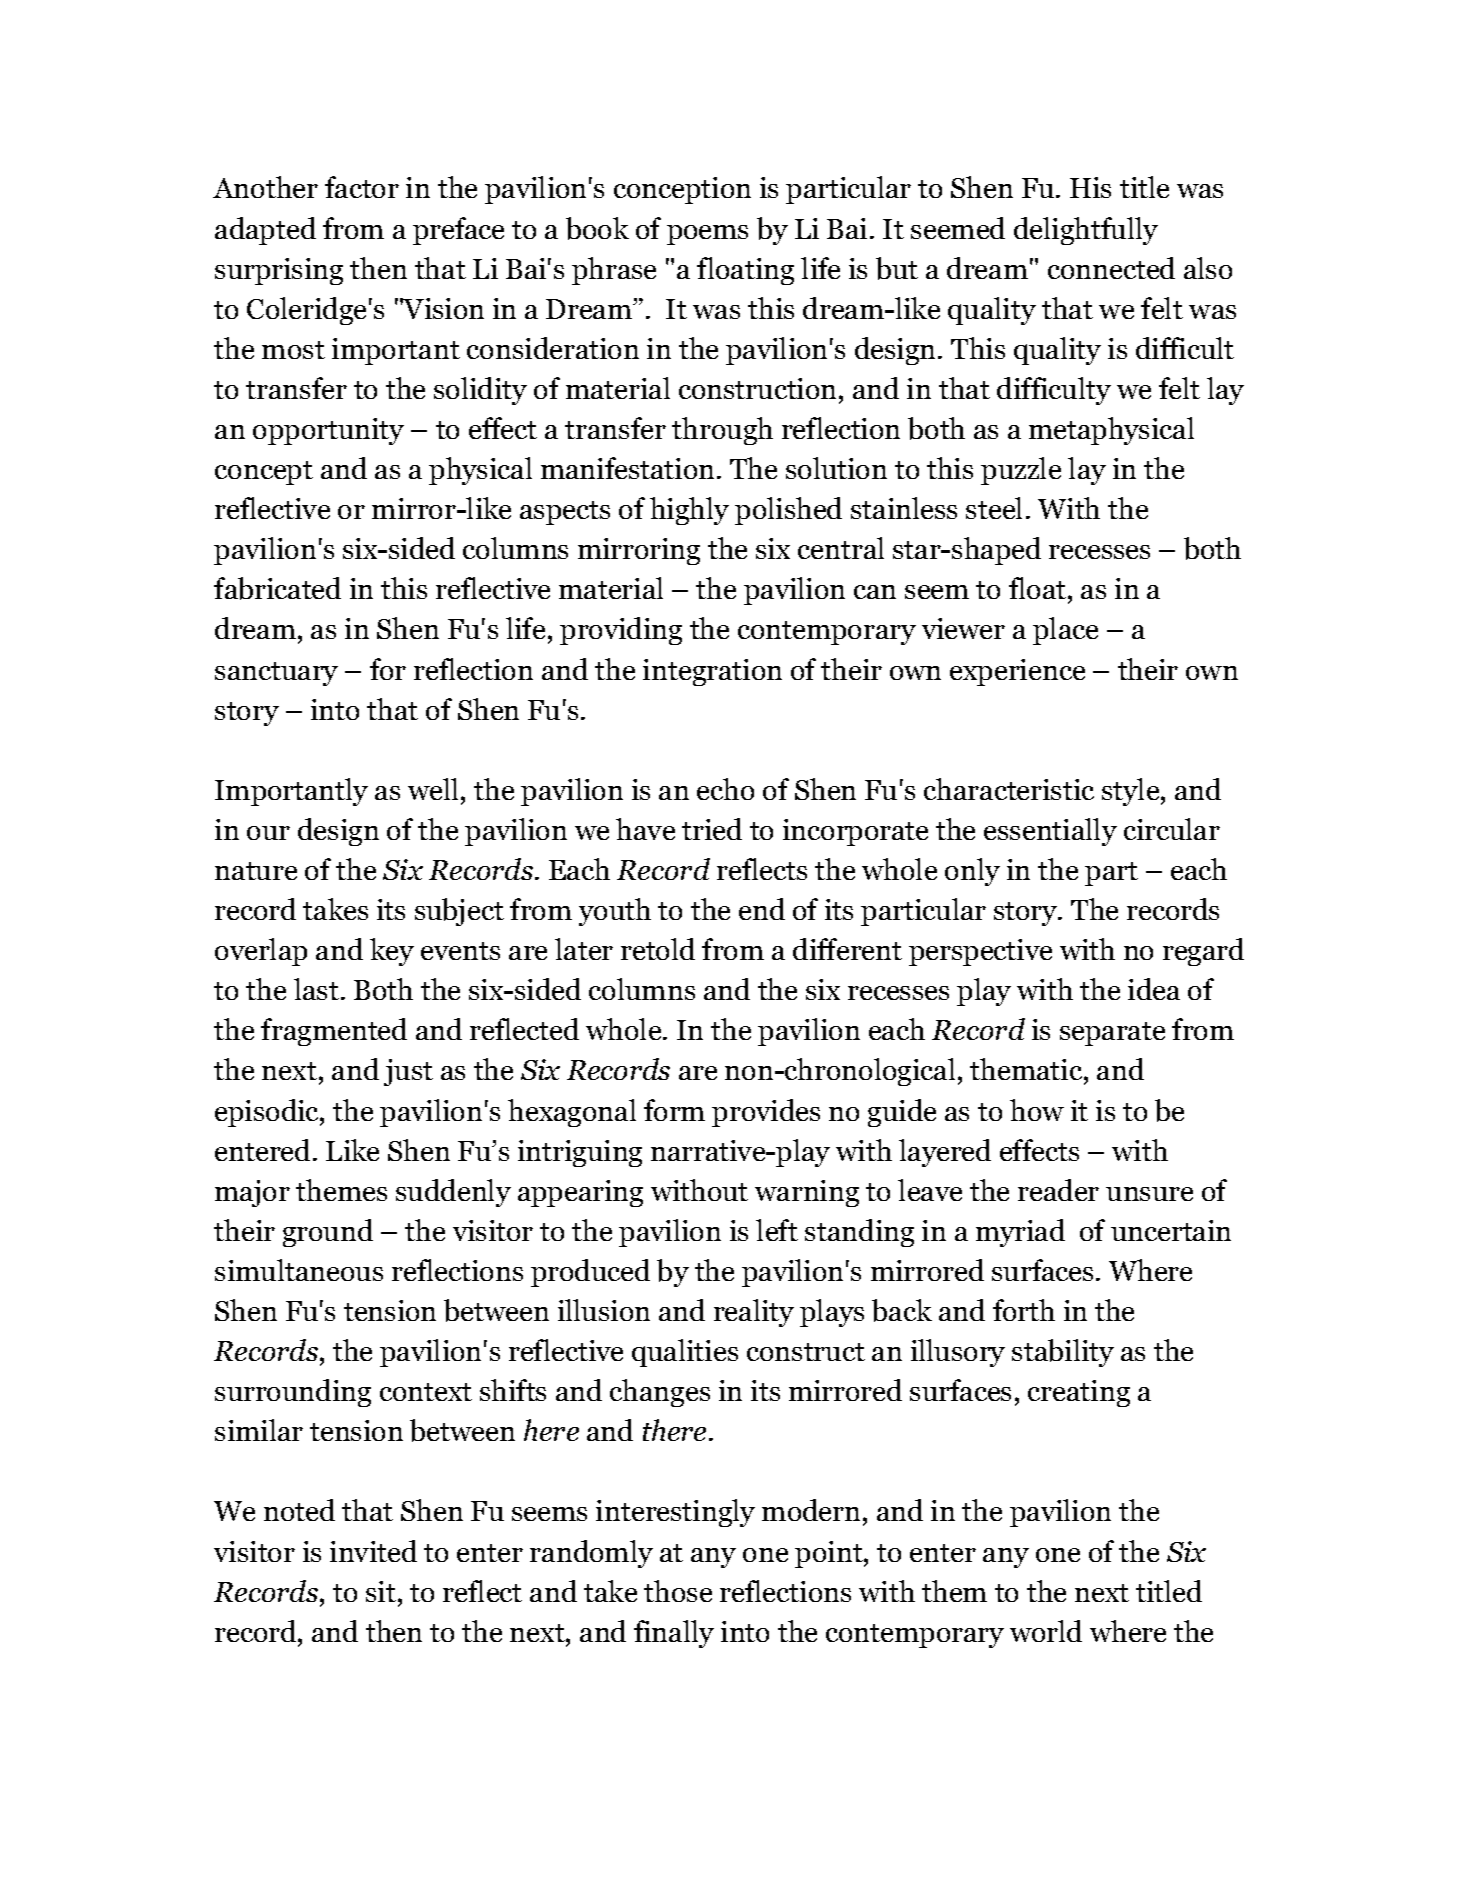 The height and width of the image is (1890, 1460). Describe the element at coordinates (678, 1591) in the image. I see `those` at that location.
